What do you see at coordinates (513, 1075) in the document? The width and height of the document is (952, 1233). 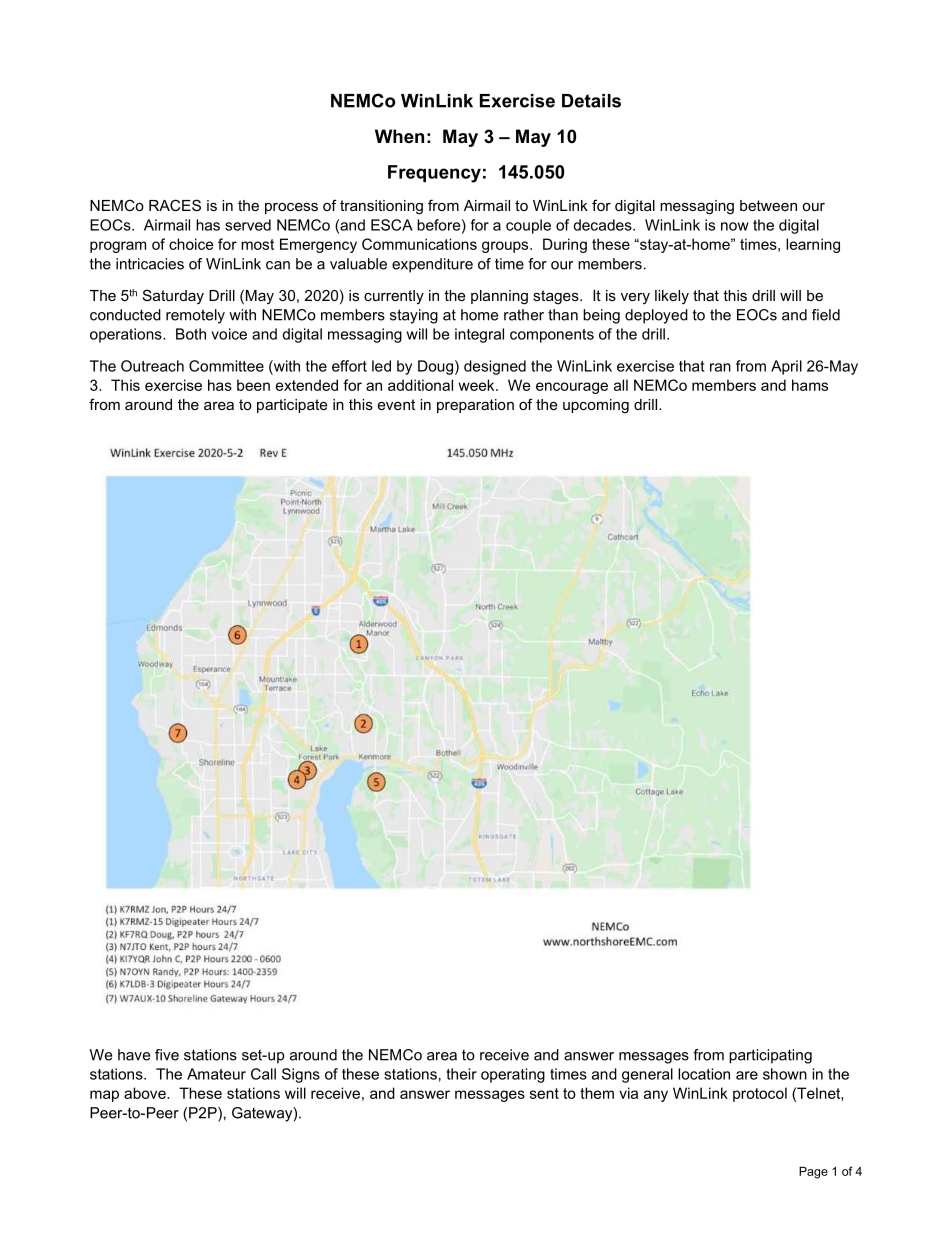 I see `operating` at bounding box center [513, 1075].
